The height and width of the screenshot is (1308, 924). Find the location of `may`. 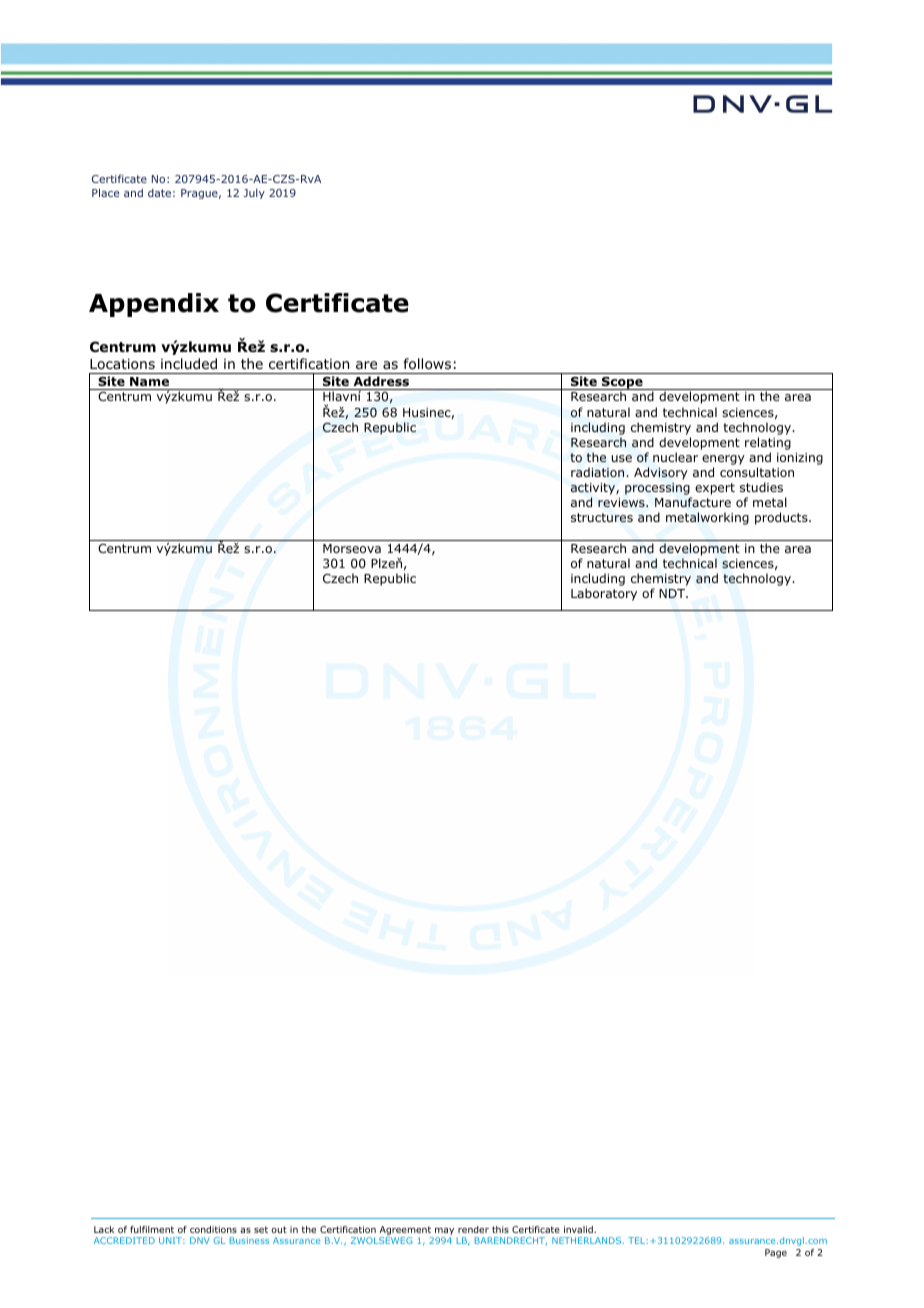

may is located at coordinates (444, 1233).
